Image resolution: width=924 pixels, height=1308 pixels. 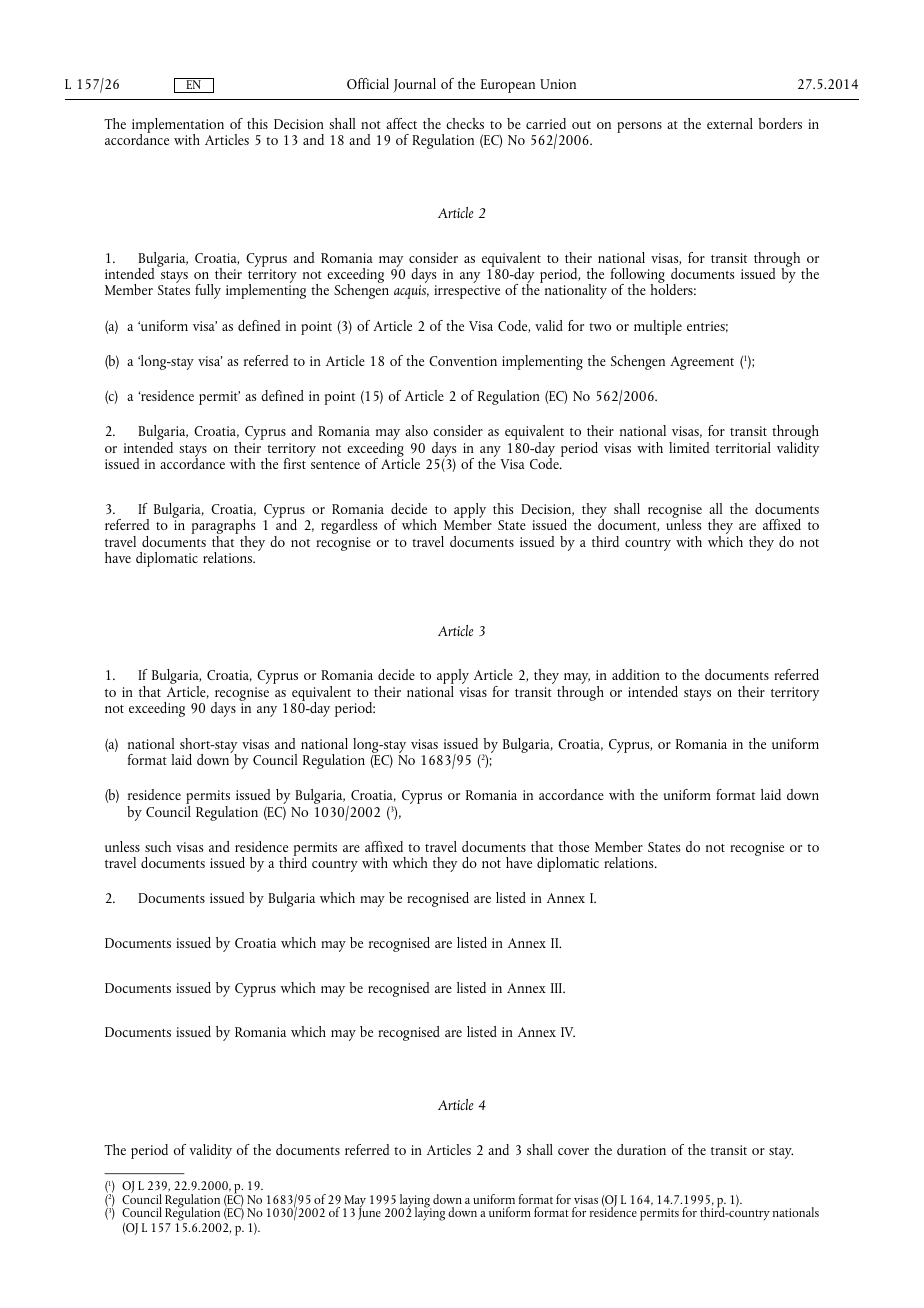 What do you see at coordinates (465, 123) in the image?
I see `checks` at bounding box center [465, 123].
